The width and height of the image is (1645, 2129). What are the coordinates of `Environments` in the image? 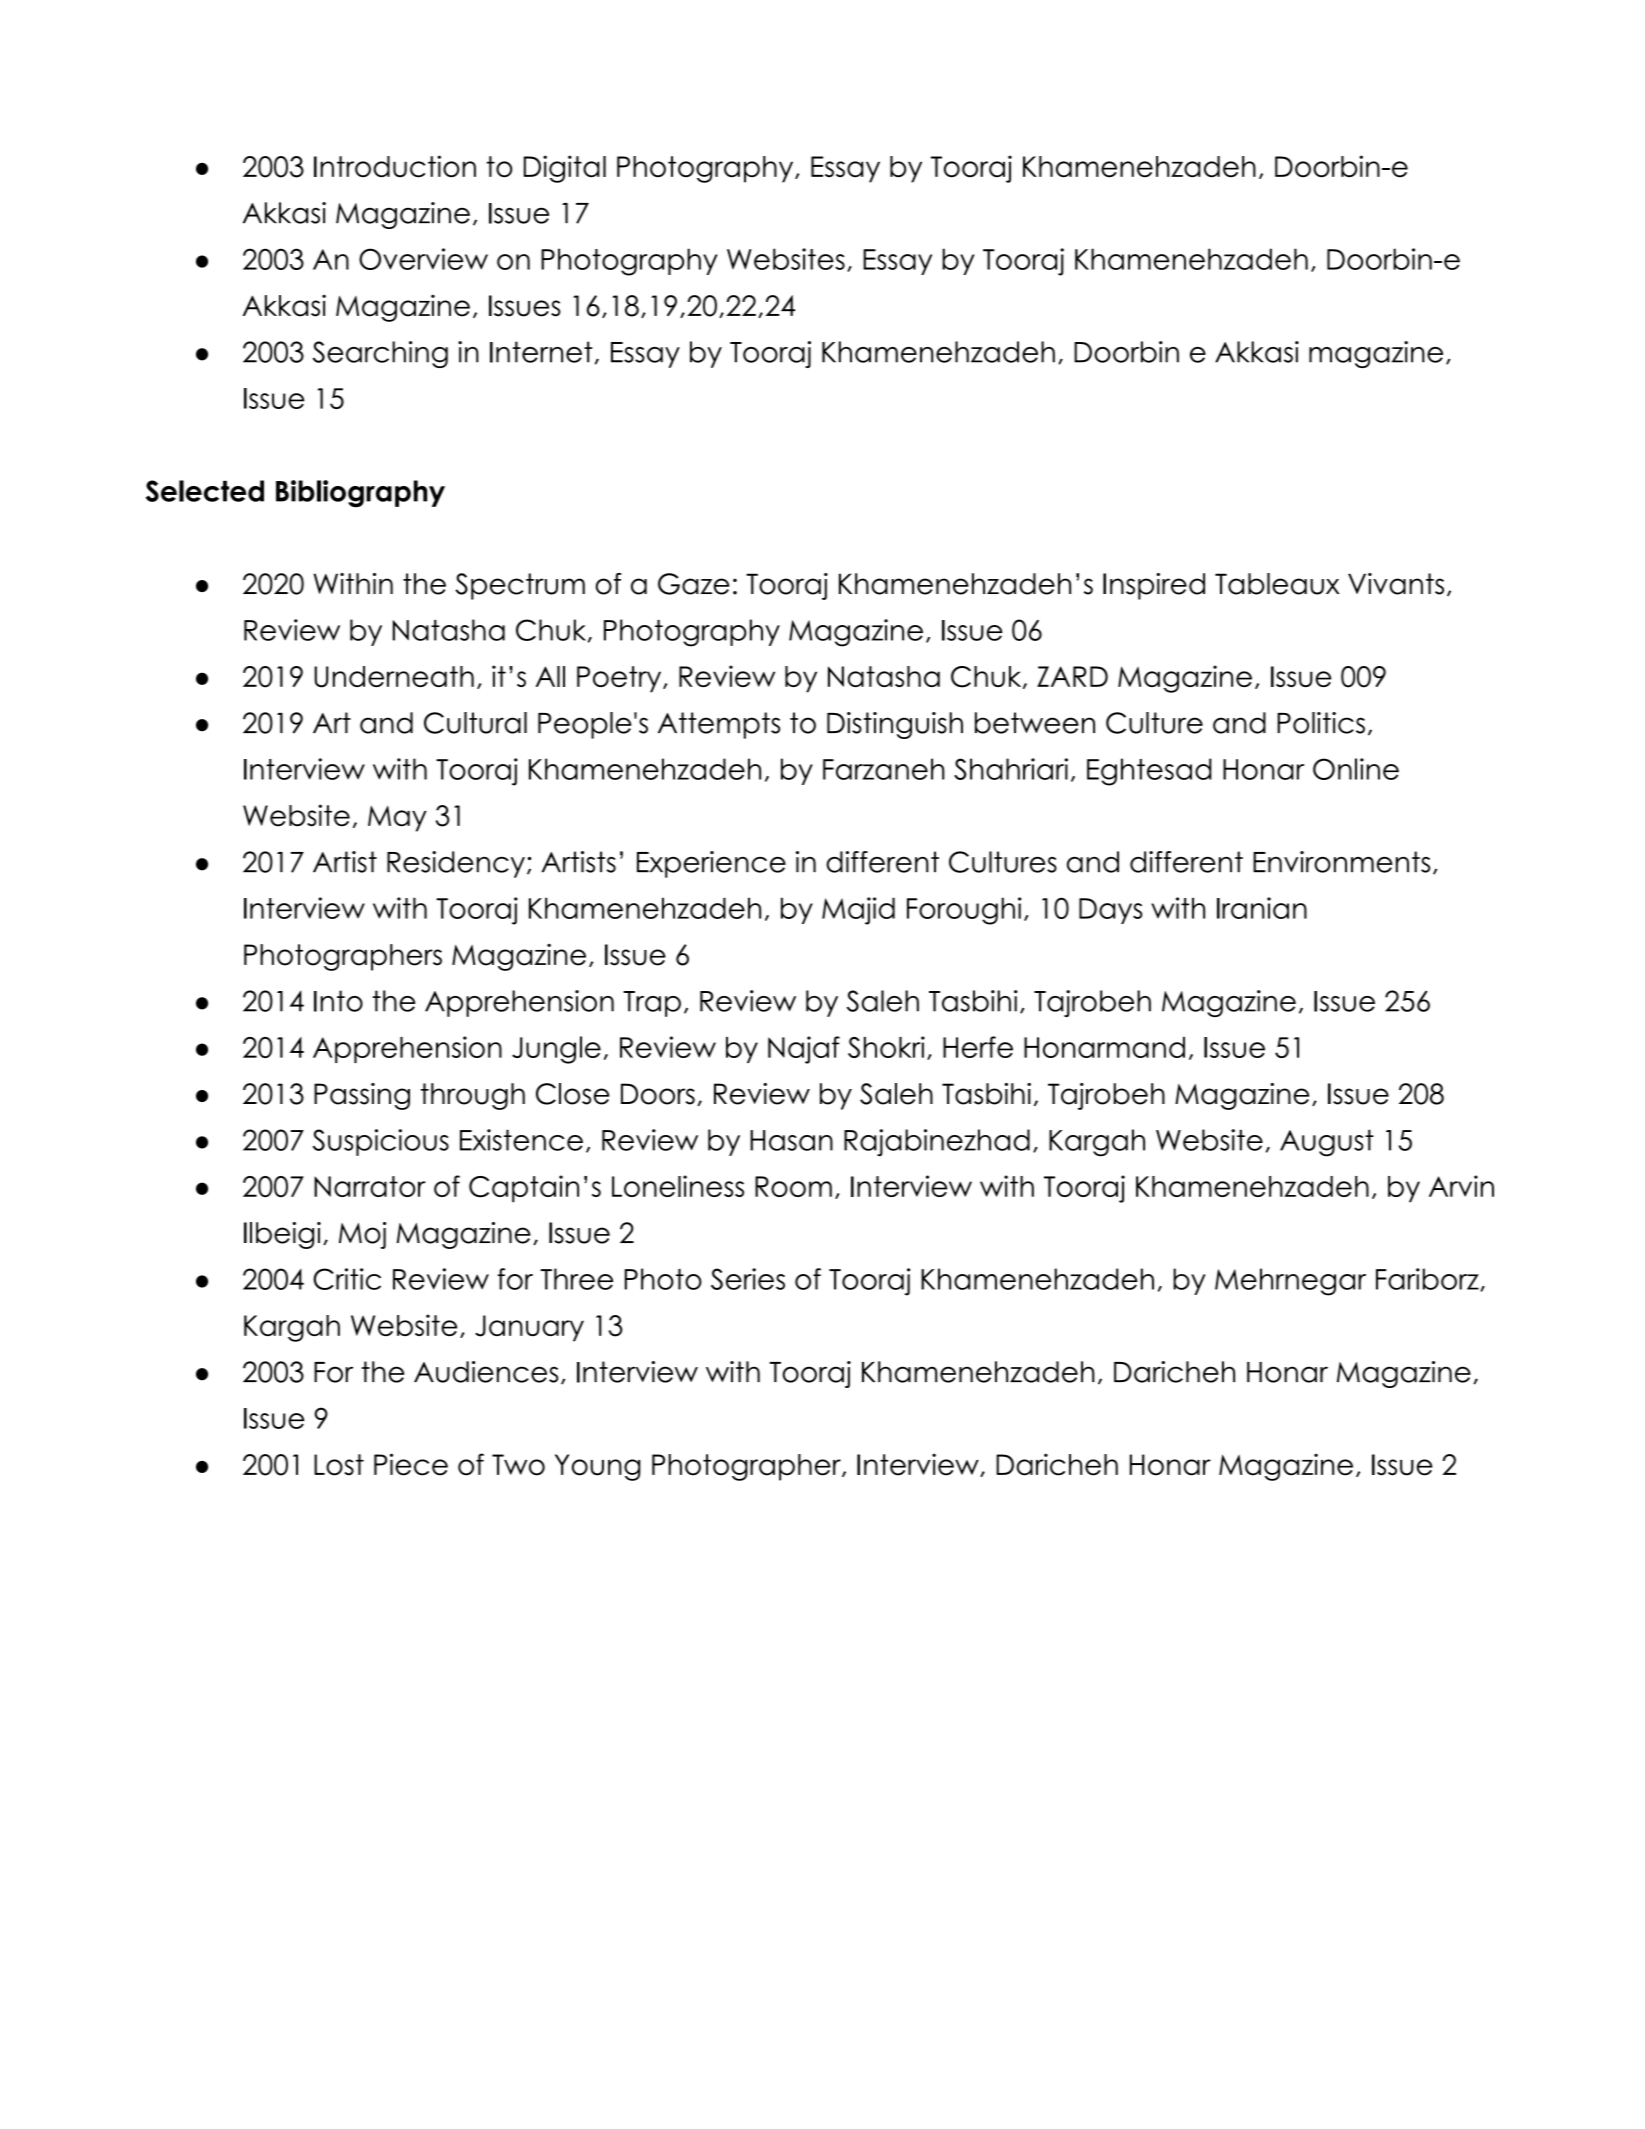 It's located at (1341, 862).
